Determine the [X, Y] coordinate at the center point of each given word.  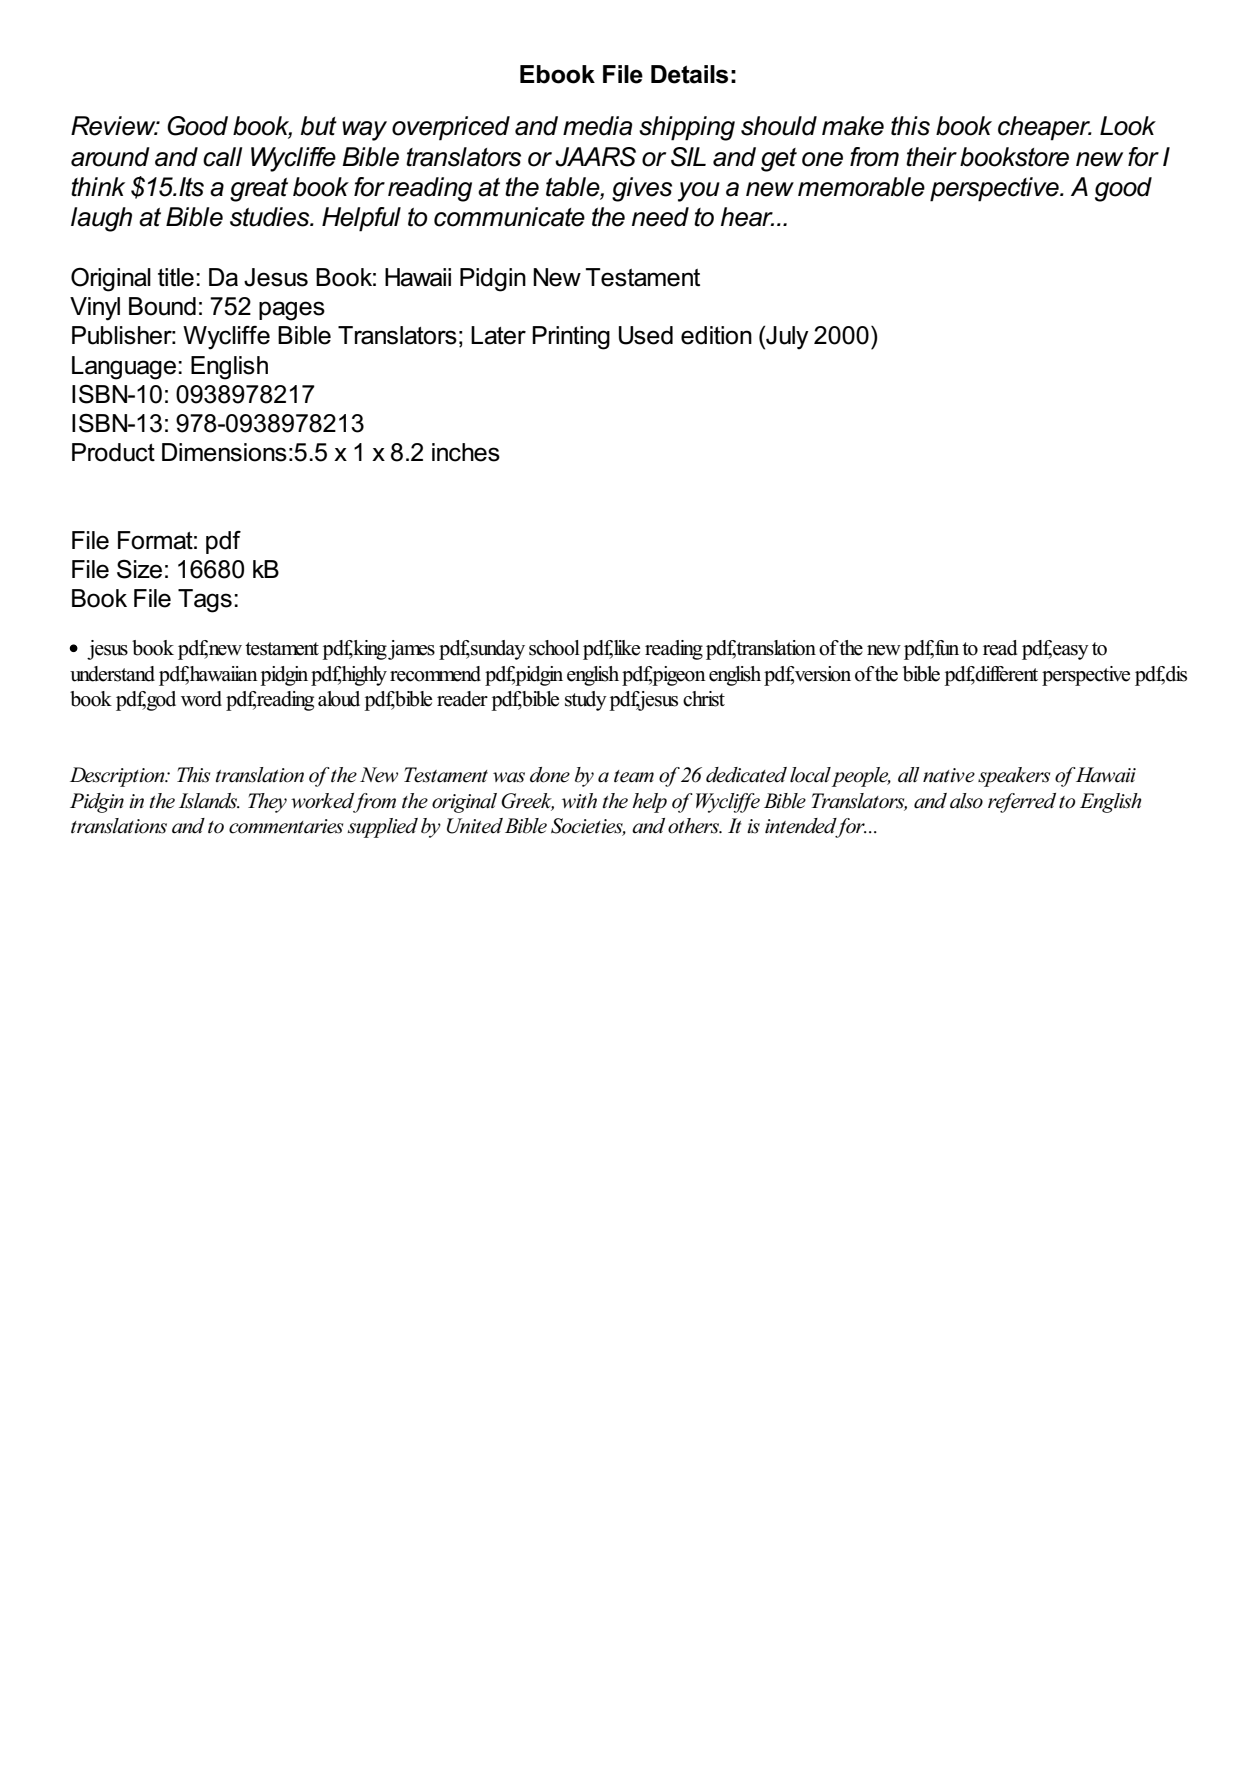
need [660, 217]
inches [466, 452]
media [597, 126]
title [176, 277]
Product [113, 452]
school [554, 648]
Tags [205, 601]
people [861, 777]
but [319, 126]
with [579, 801]
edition [716, 335]
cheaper [1045, 128]
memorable [861, 187]
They [267, 803]
